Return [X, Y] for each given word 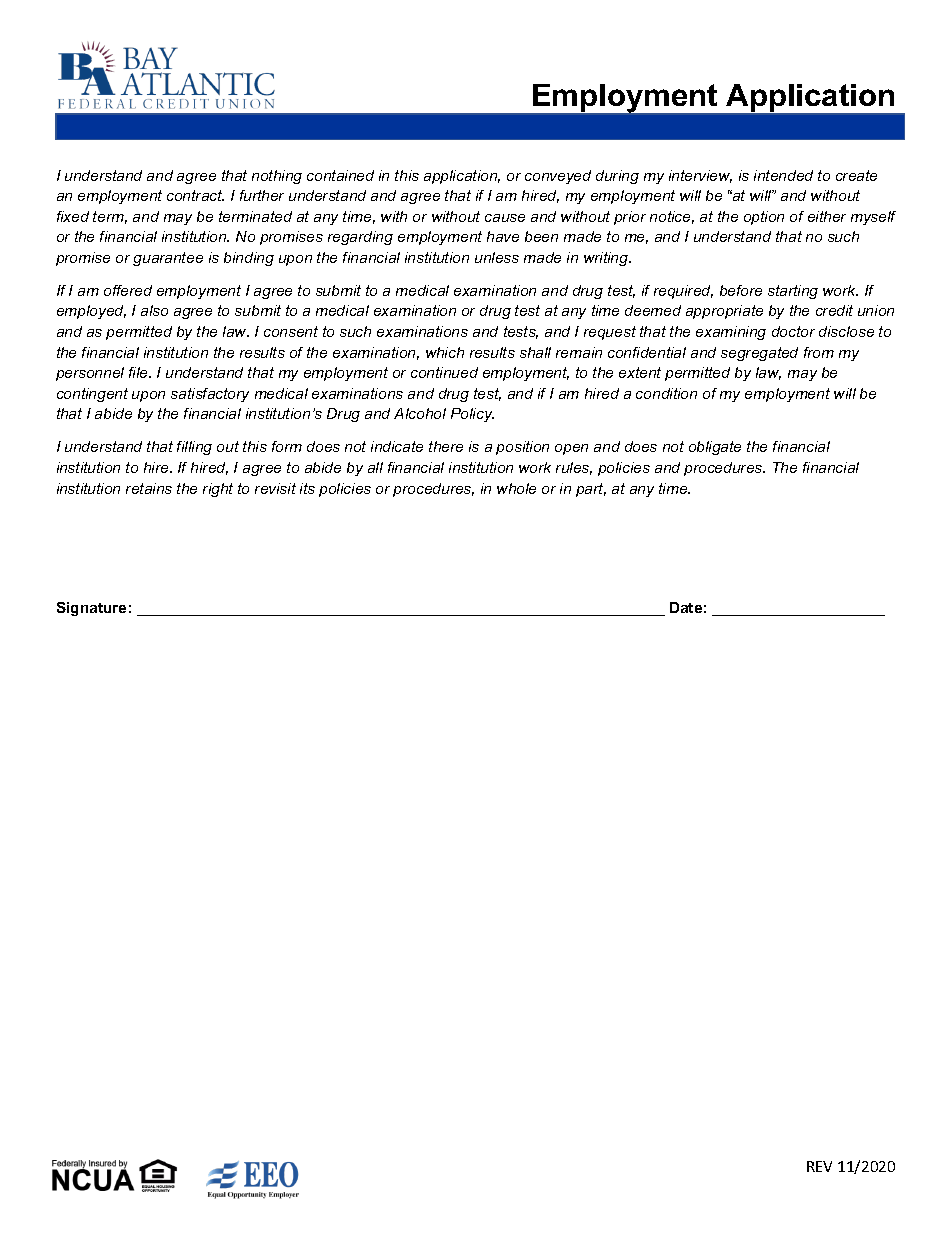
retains [149, 488]
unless [497, 257]
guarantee [168, 259]
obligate [715, 448]
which [445, 352]
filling [194, 448]
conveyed [558, 177]
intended [783, 175]
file [140, 372]
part [591, 490]
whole [516, 488]
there [446, 446]
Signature [91, 609]
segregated [759, 354]
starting [793, 292]
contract [195, 195]
